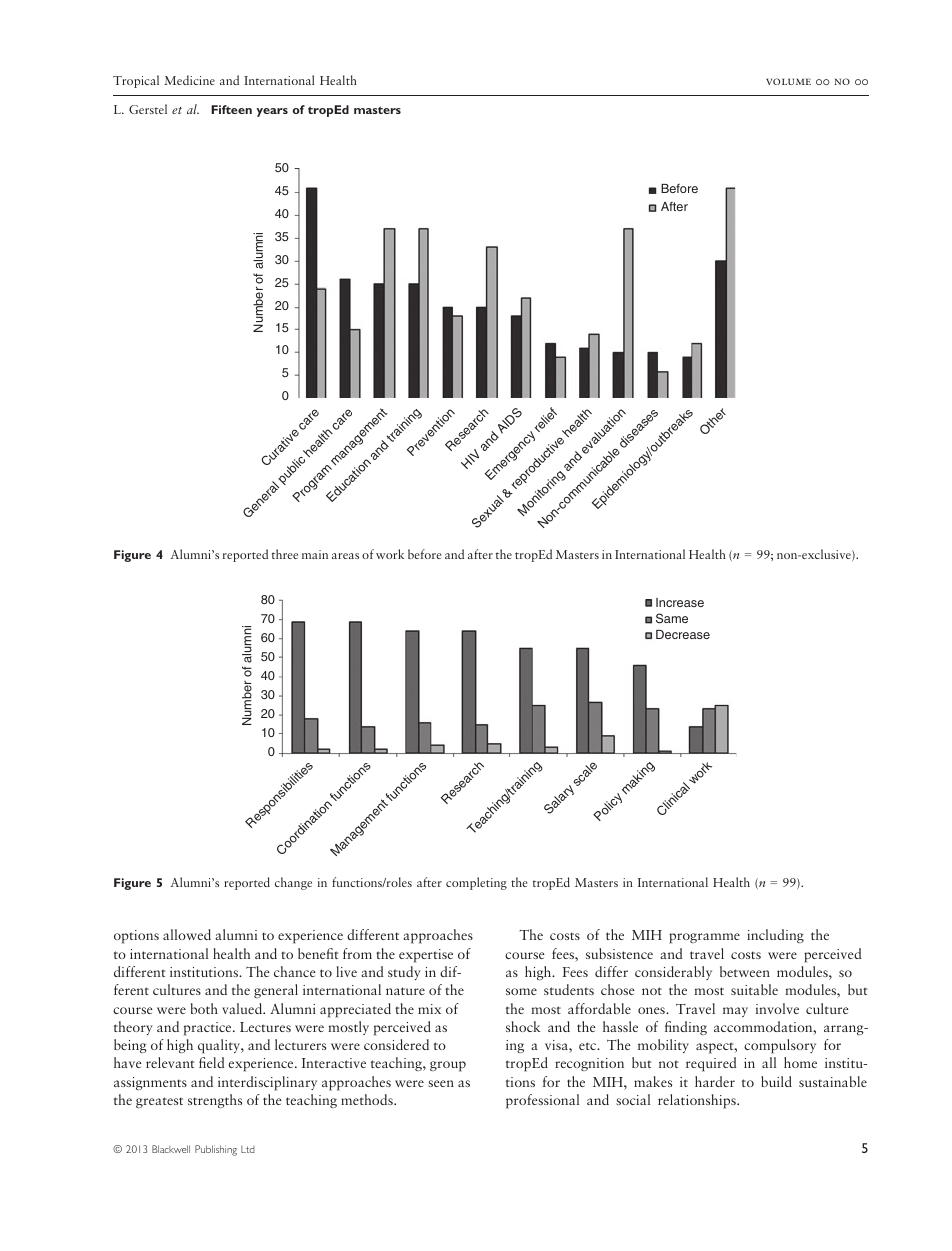 This page has height=1251, width=952. What do you see at coordinates (215, 1101) in the page?
I see `strengths` at bounding box center [215, 1101].
